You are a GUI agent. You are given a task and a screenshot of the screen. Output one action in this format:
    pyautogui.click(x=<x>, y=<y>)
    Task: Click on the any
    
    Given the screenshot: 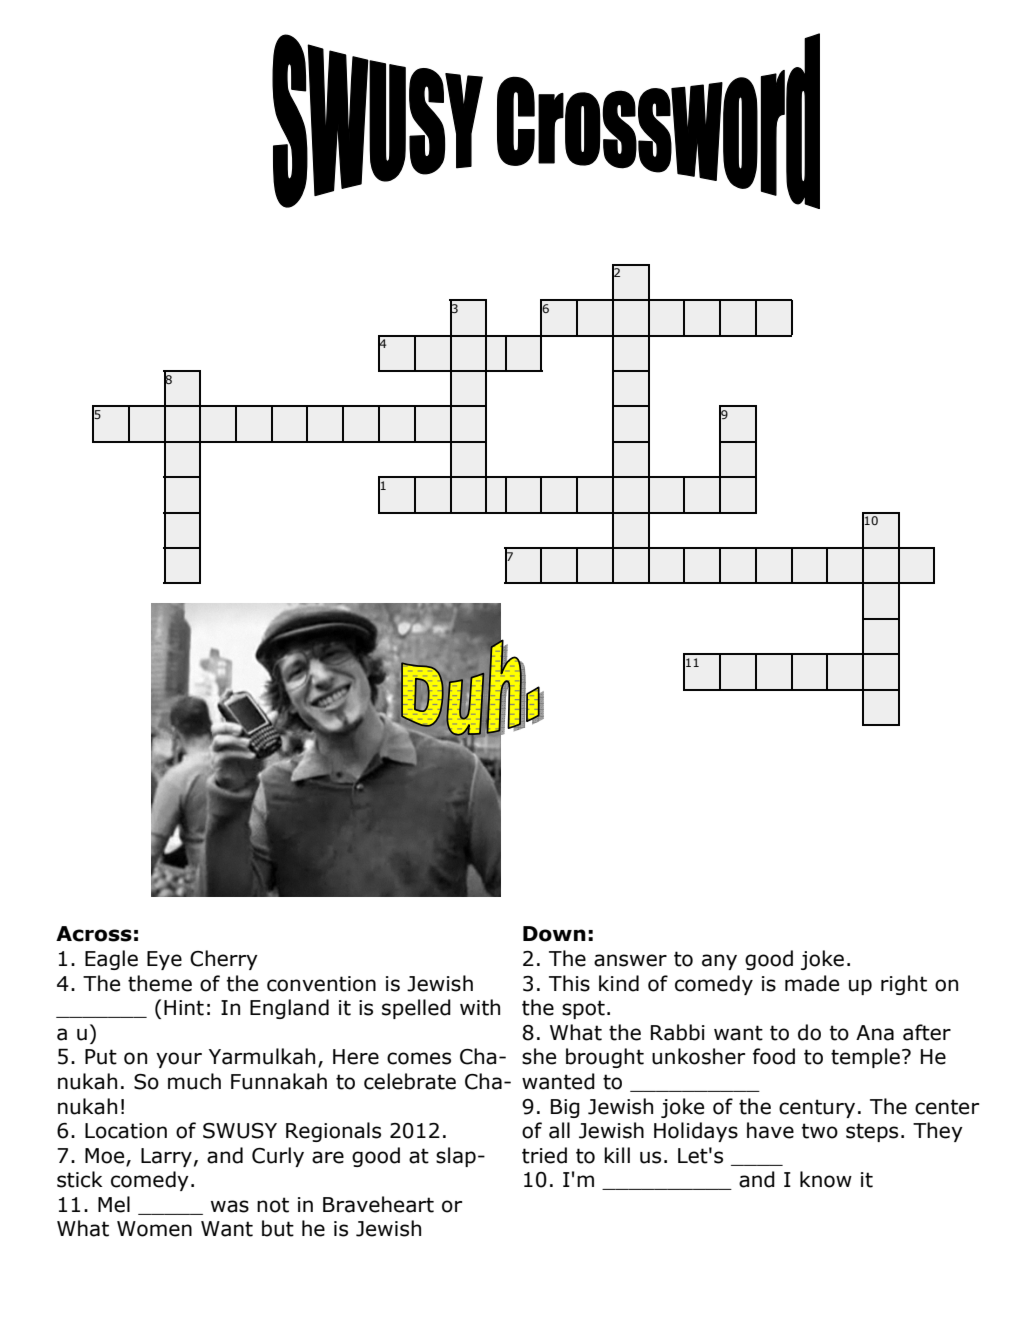 What is the action you would take?
    pyautogui.click(x=719, y=962)
